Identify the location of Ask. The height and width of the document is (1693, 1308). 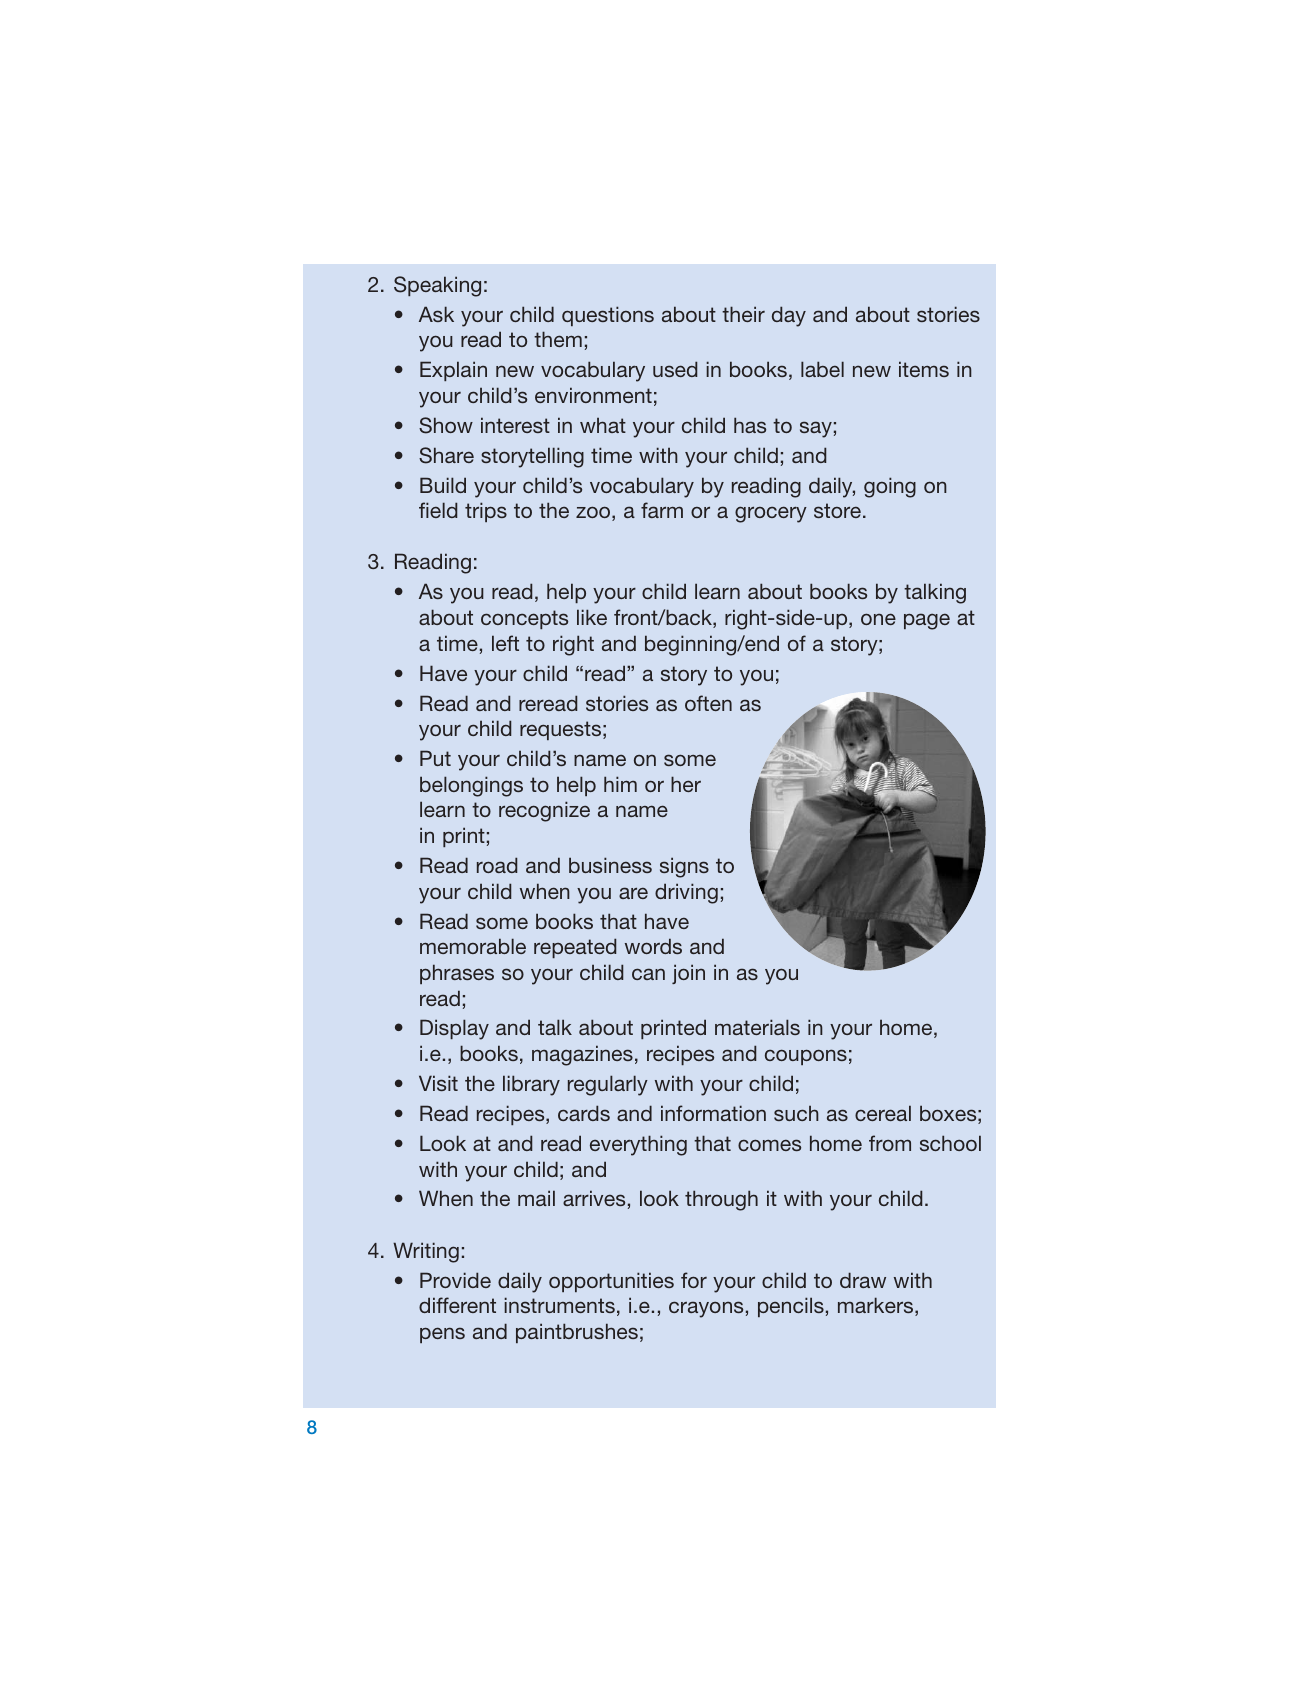
(436, 314).
